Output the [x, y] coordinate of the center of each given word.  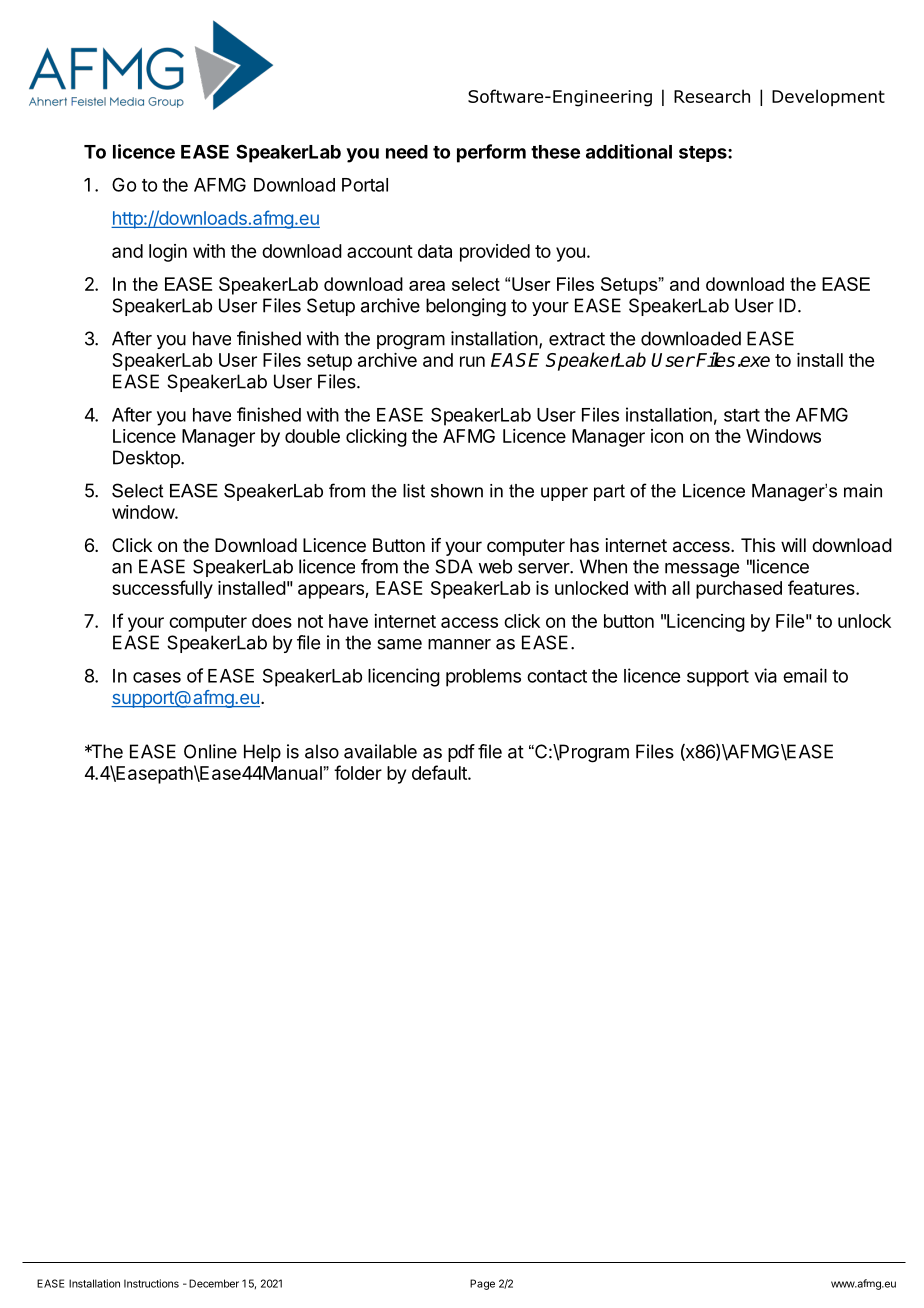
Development [828, 97]
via [765, 675]
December [214, 1283]
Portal [365, 185]
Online [210, 751]
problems [483, 678]
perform [491, 153]
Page [482, 1284]
